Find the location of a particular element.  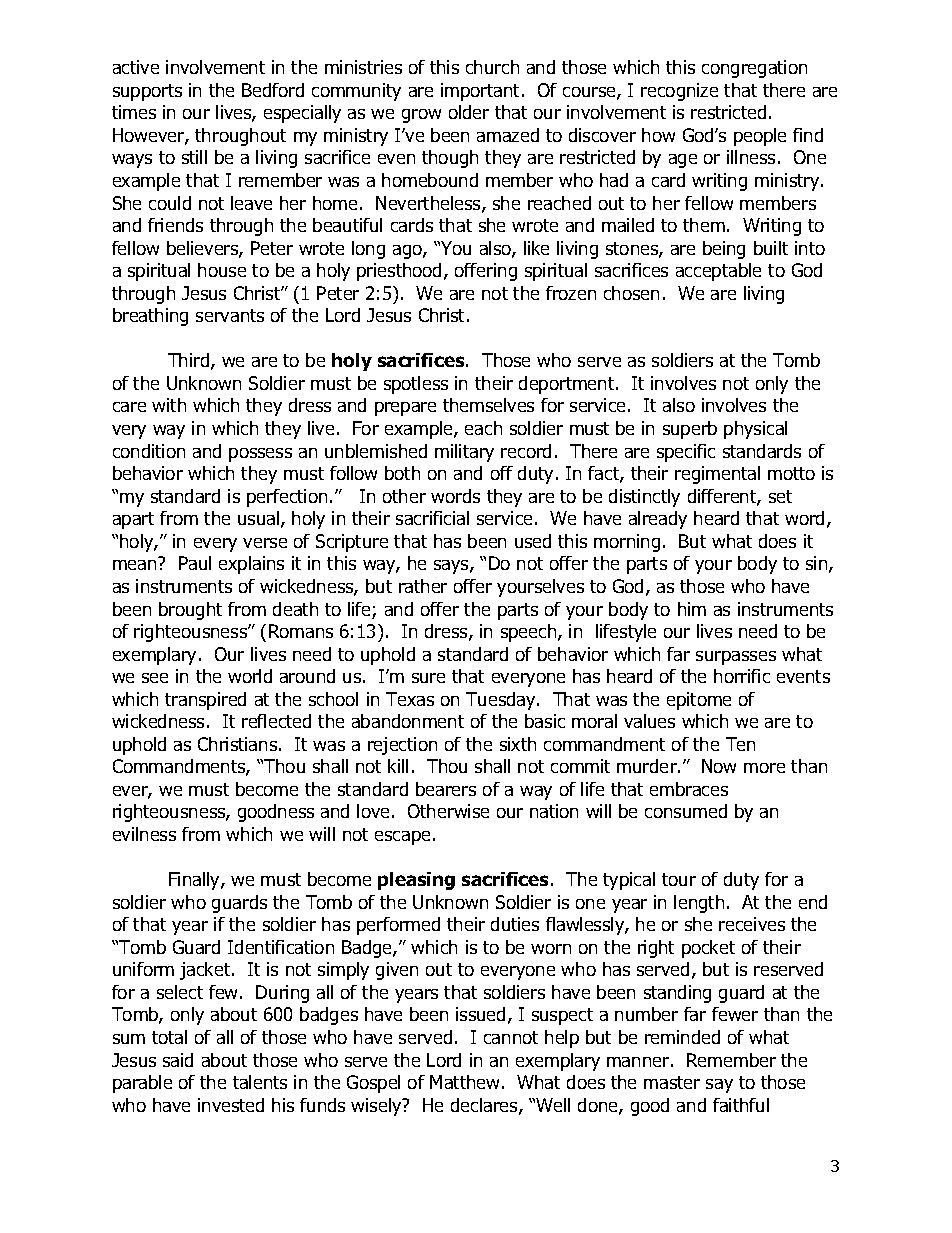

evilness is located at coordinates (144, 834).
